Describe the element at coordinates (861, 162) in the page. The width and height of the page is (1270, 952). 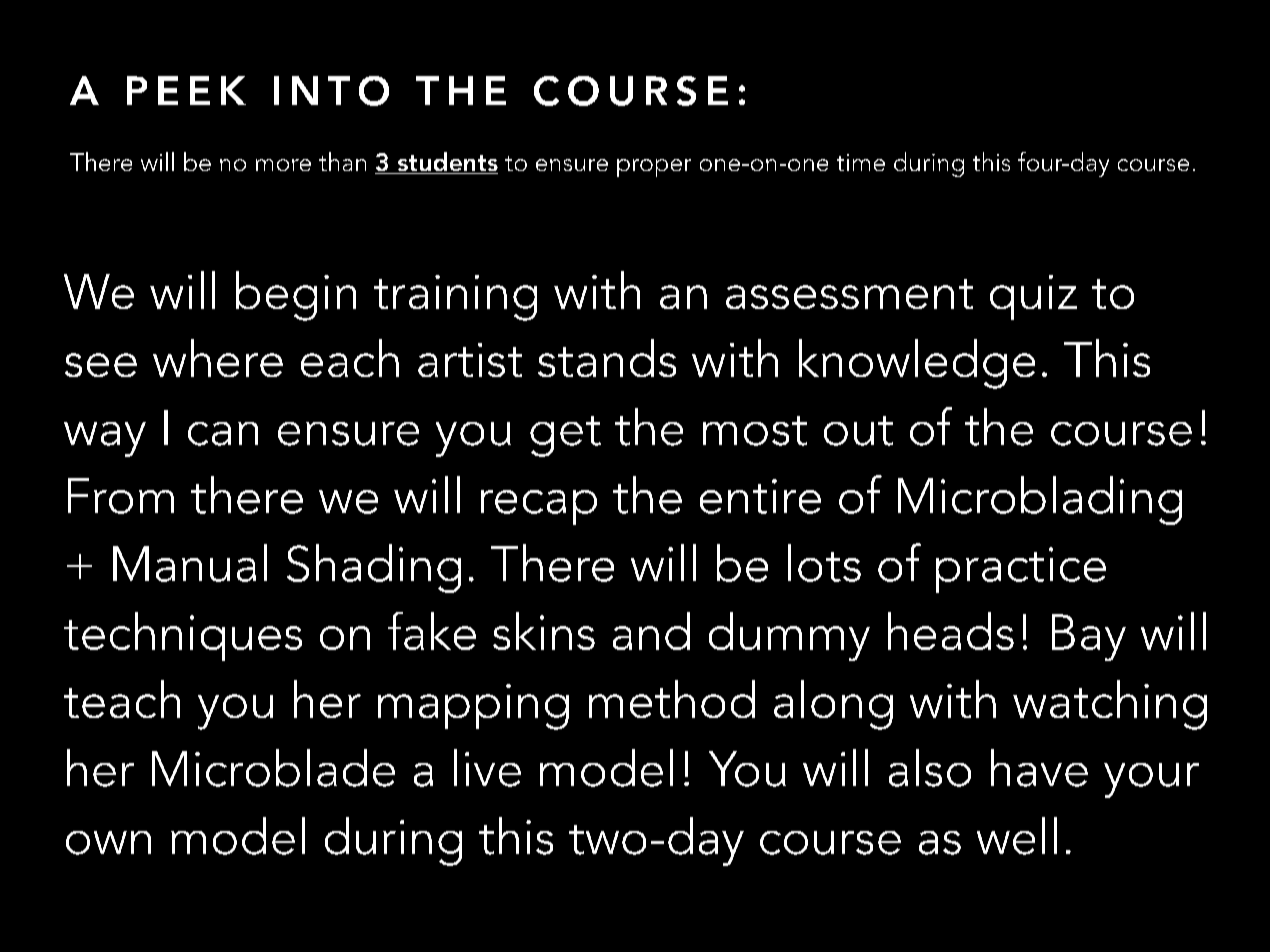
I see `time` at that location.
